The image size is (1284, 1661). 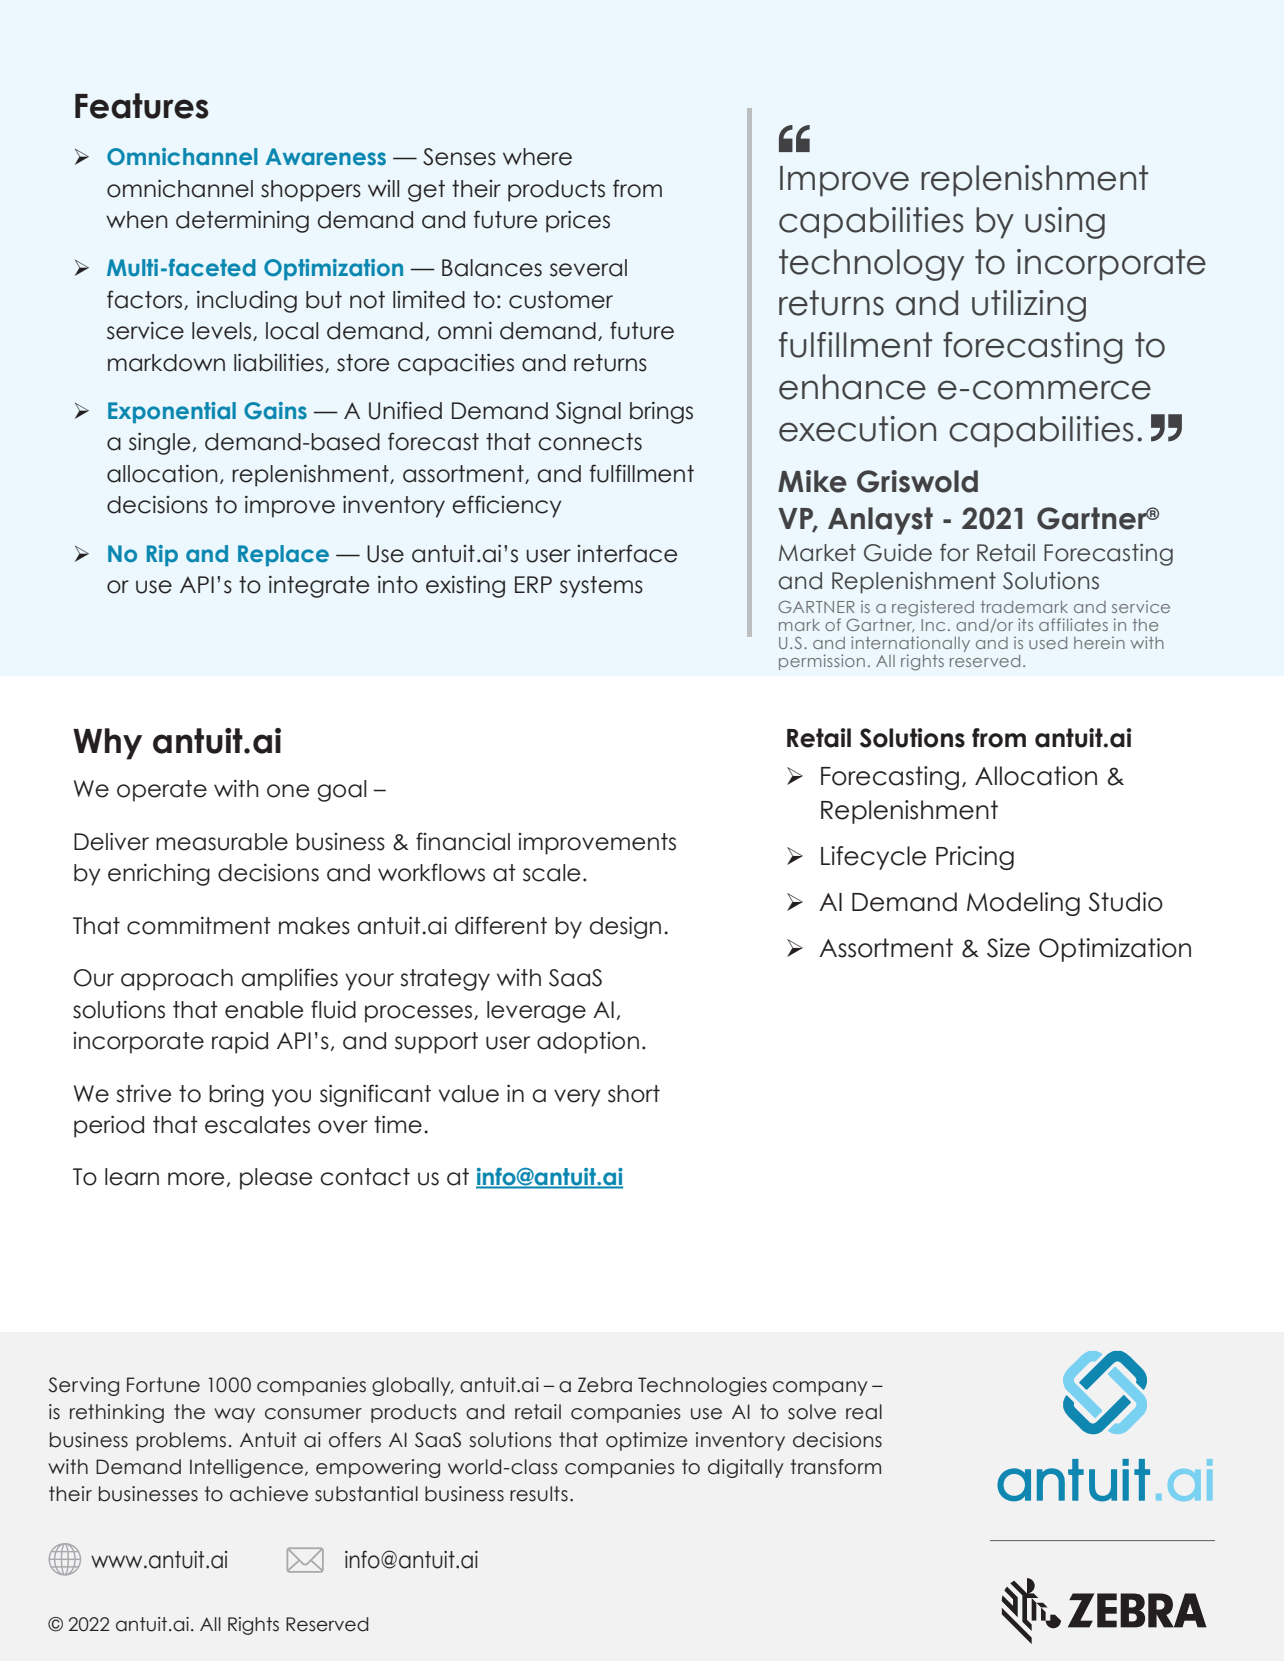 What do you see at coordinates (975, 858) in the screenshot?
I see `Pricing` at bounding box center [975, 858].
